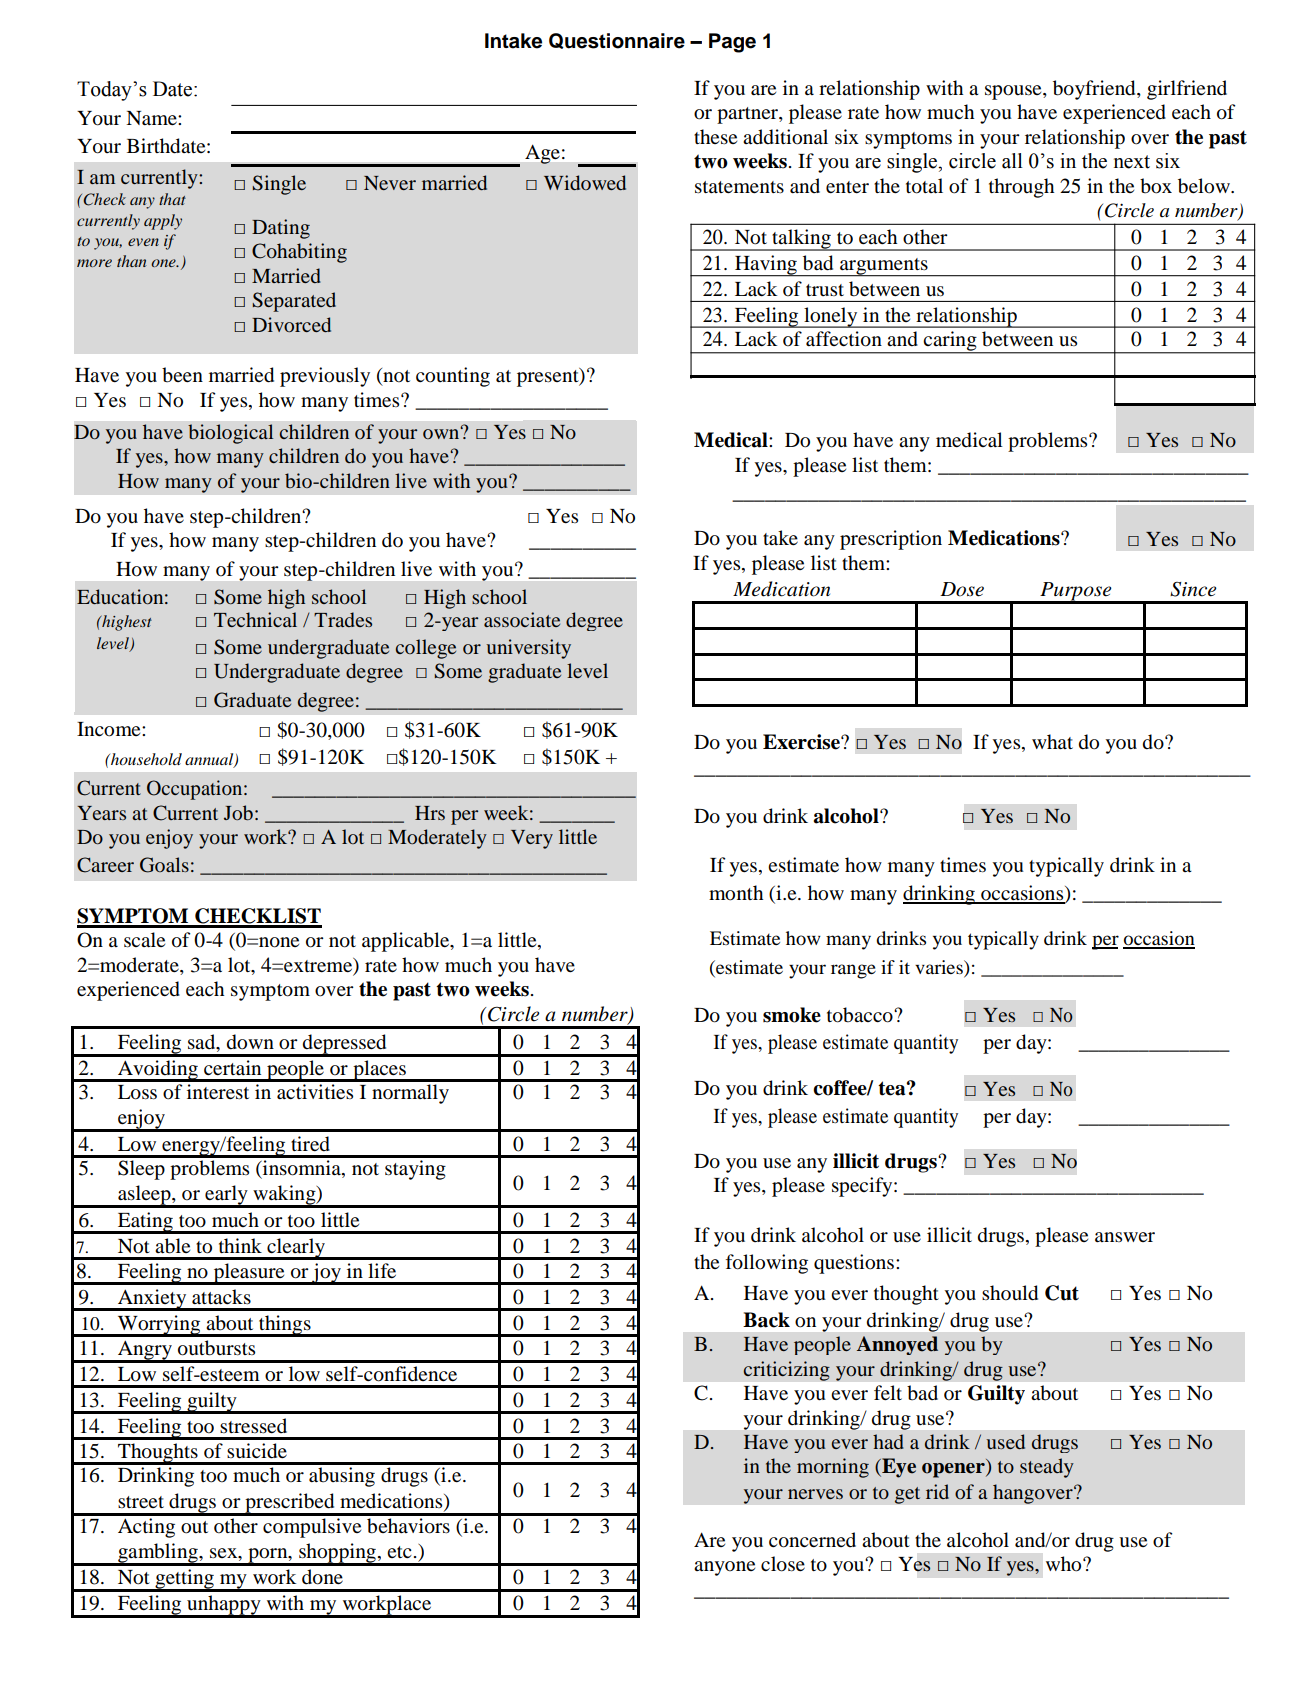  Describe the element at coordinates (152, 118) in the document. I see `Name` at that location.
